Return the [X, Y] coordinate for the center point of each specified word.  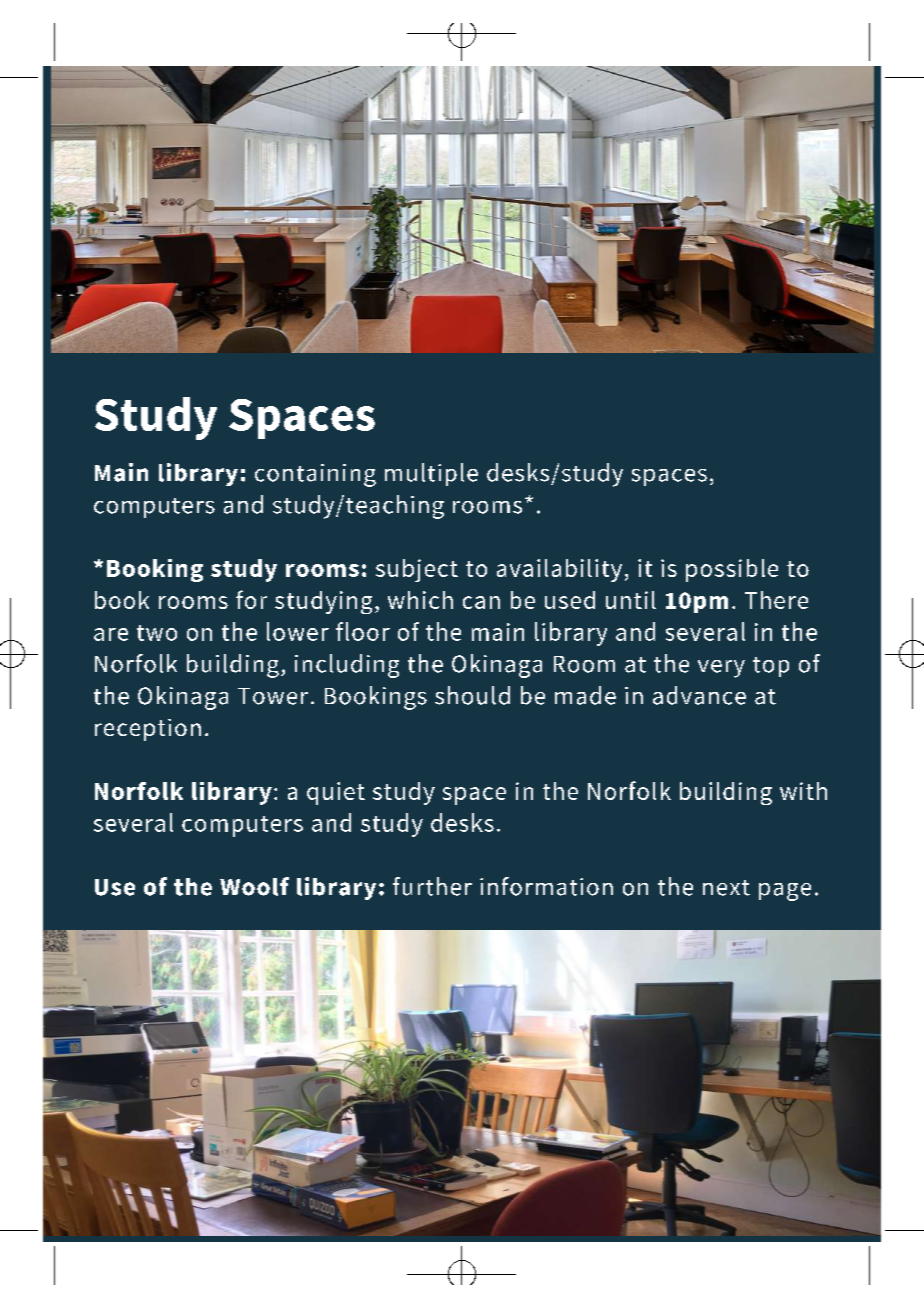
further [432, 886]
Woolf [254, 886]
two [157, 633]
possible [732, 570]
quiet [336, 793]
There [776, 600]
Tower [273, 696]
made [585, 695]
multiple [431, 474]
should [472, 695]
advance [699, 695]
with [803, 791]
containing [315, 475]
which [420, 600]
